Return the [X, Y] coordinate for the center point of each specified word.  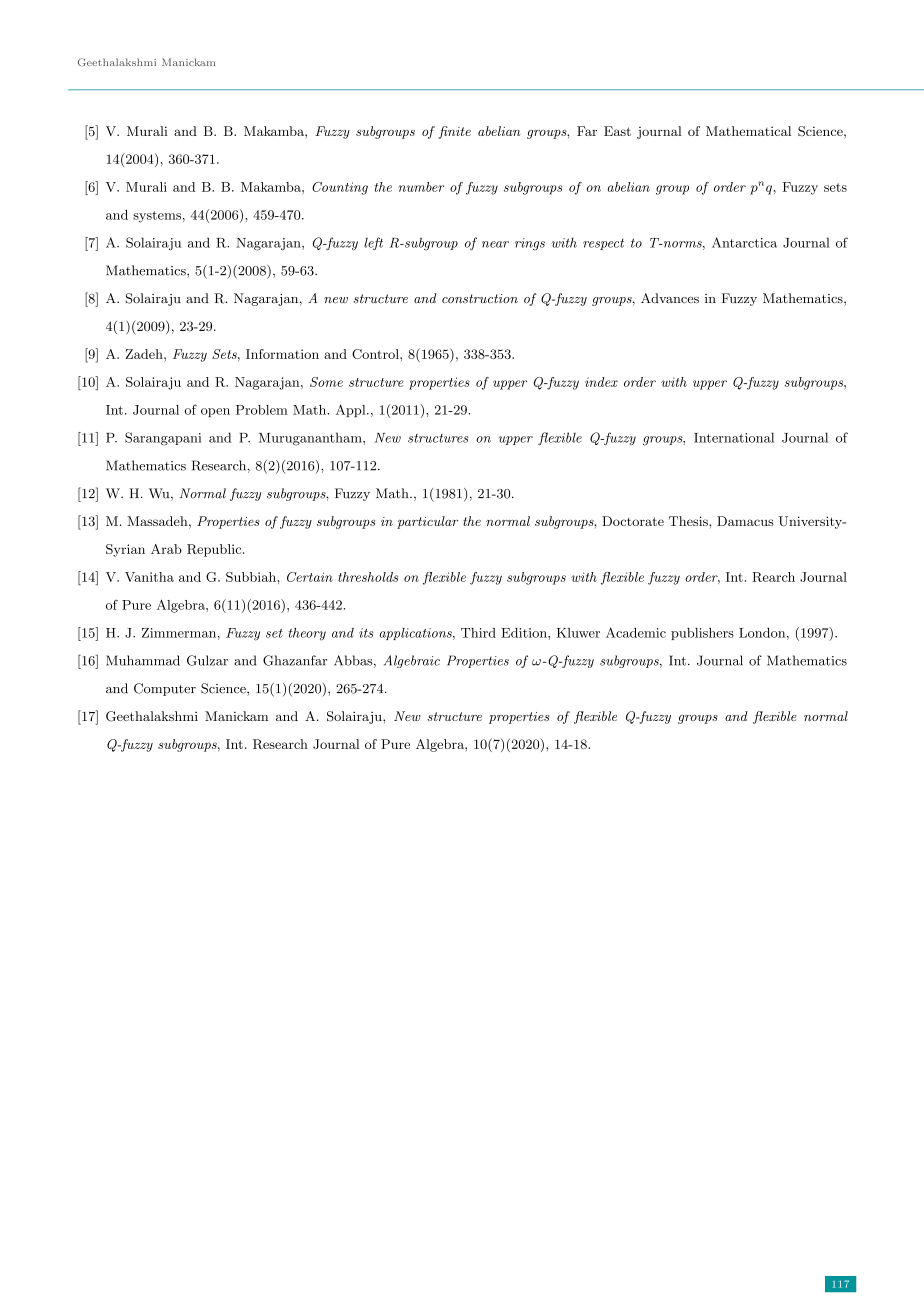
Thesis [689, 521]
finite [454, 132]
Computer [165, 689]
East [617, 131]
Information [282, 354]
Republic [215, 550]
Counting [340, 188]
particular [427, 522]
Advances [670, 298]
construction [480, 298]
